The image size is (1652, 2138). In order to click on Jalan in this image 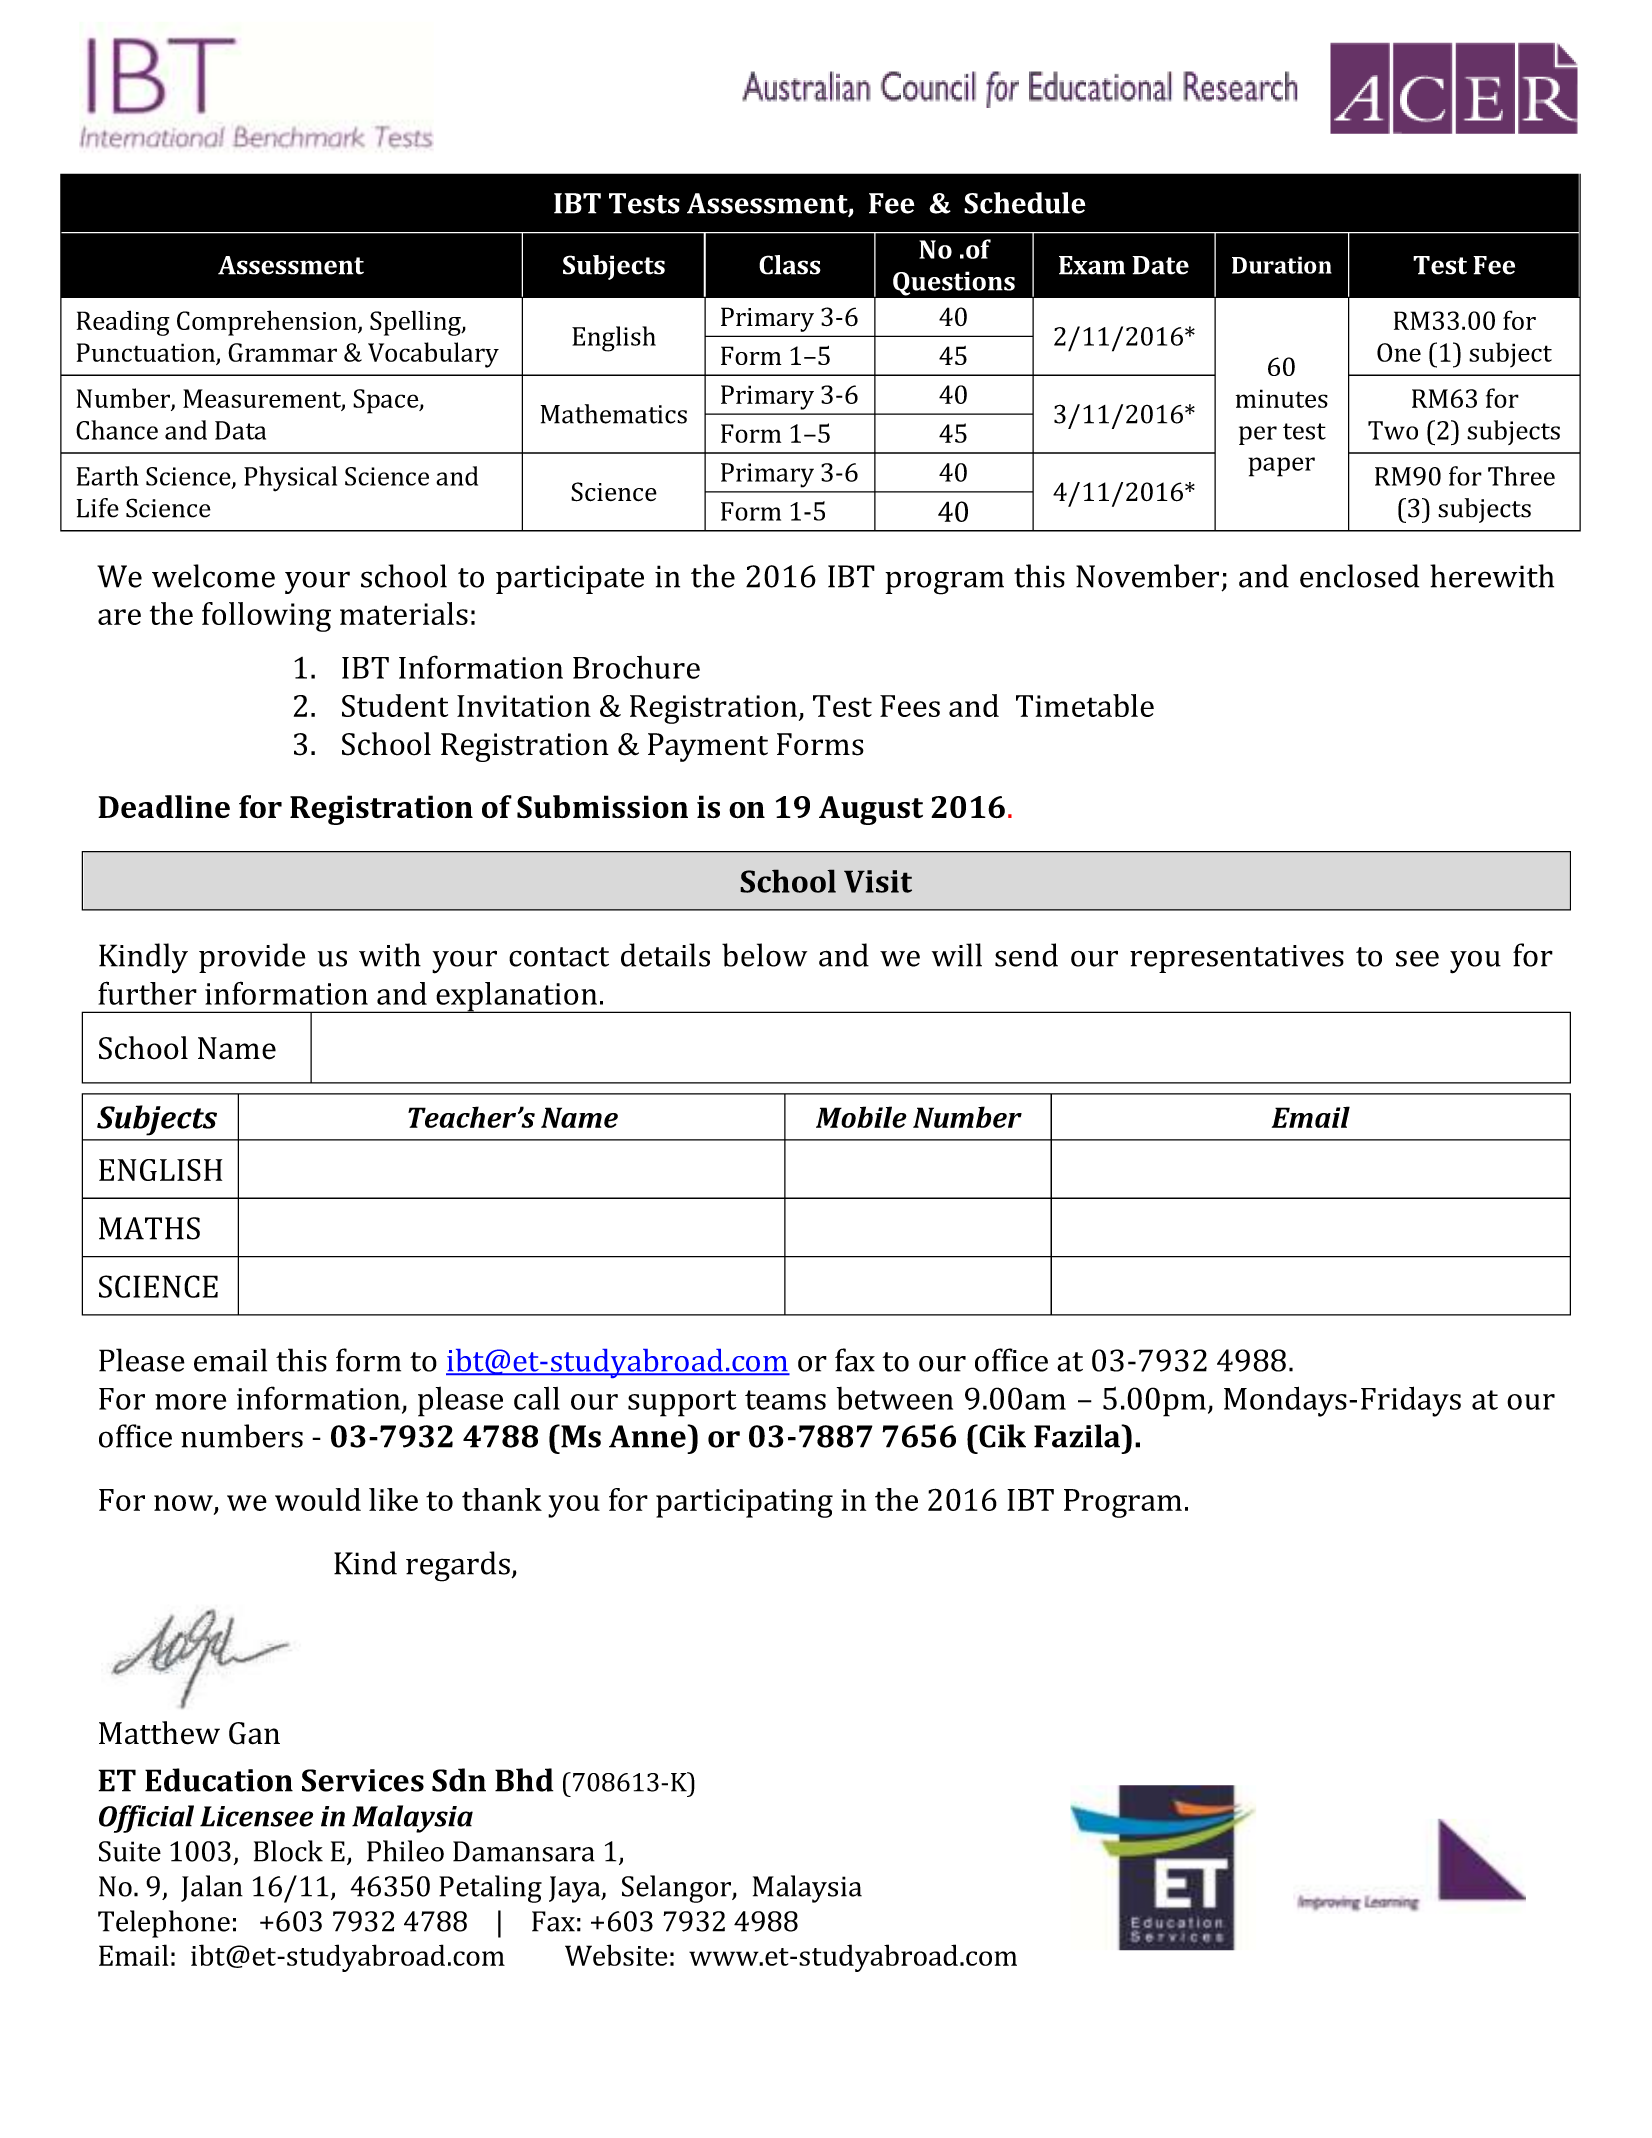, I will do `click(212, 1888)`.
